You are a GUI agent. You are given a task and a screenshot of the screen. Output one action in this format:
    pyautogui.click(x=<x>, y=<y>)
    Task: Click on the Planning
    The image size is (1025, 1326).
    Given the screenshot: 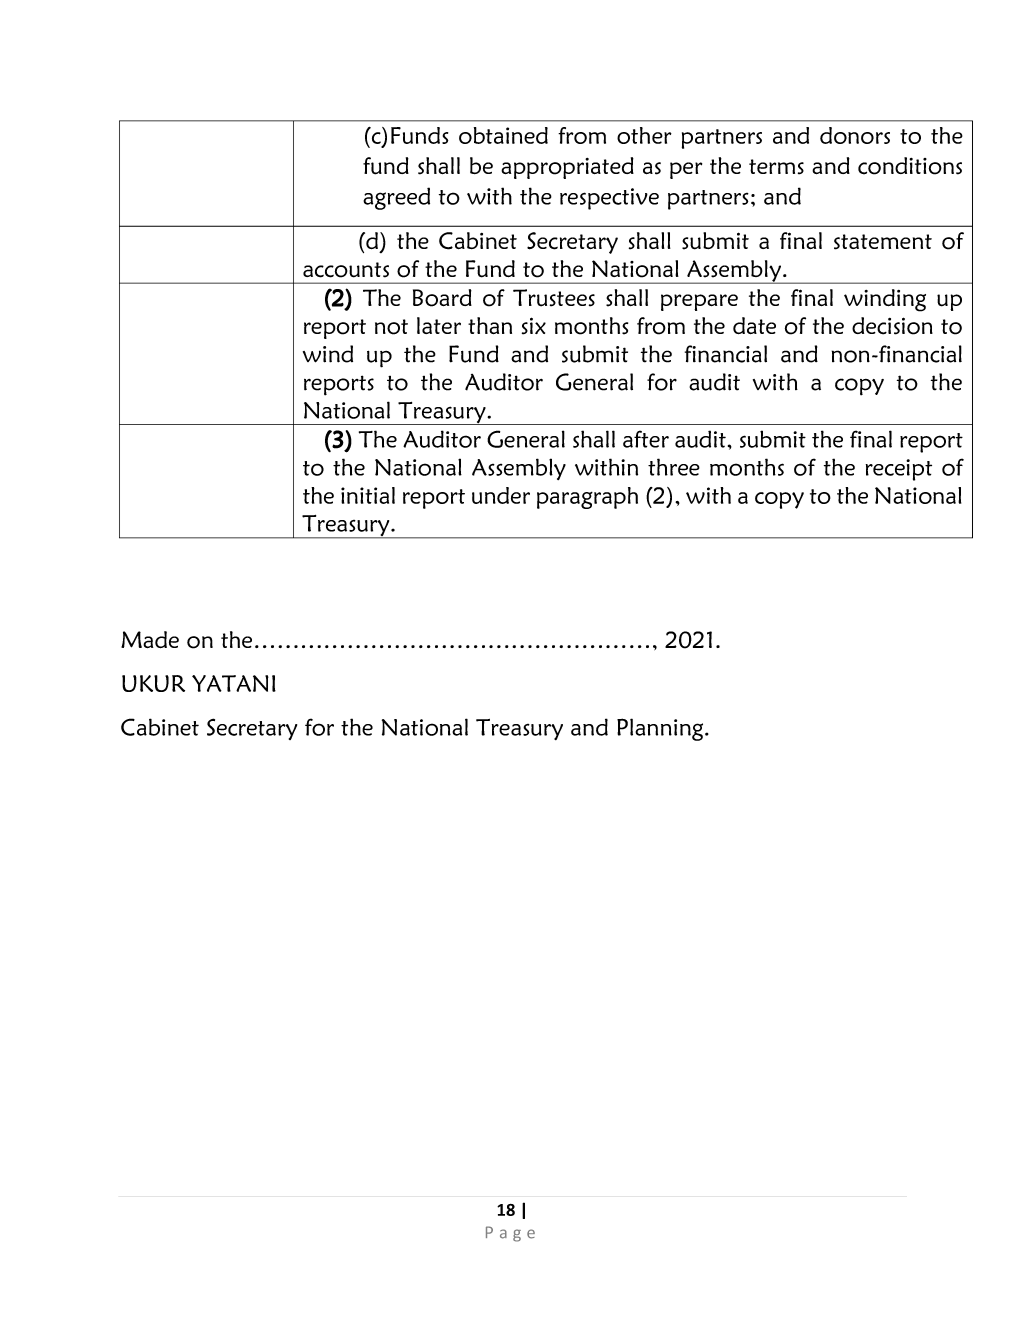 What is the action you would take?
    pyautogui.click(x=661, y=729)
